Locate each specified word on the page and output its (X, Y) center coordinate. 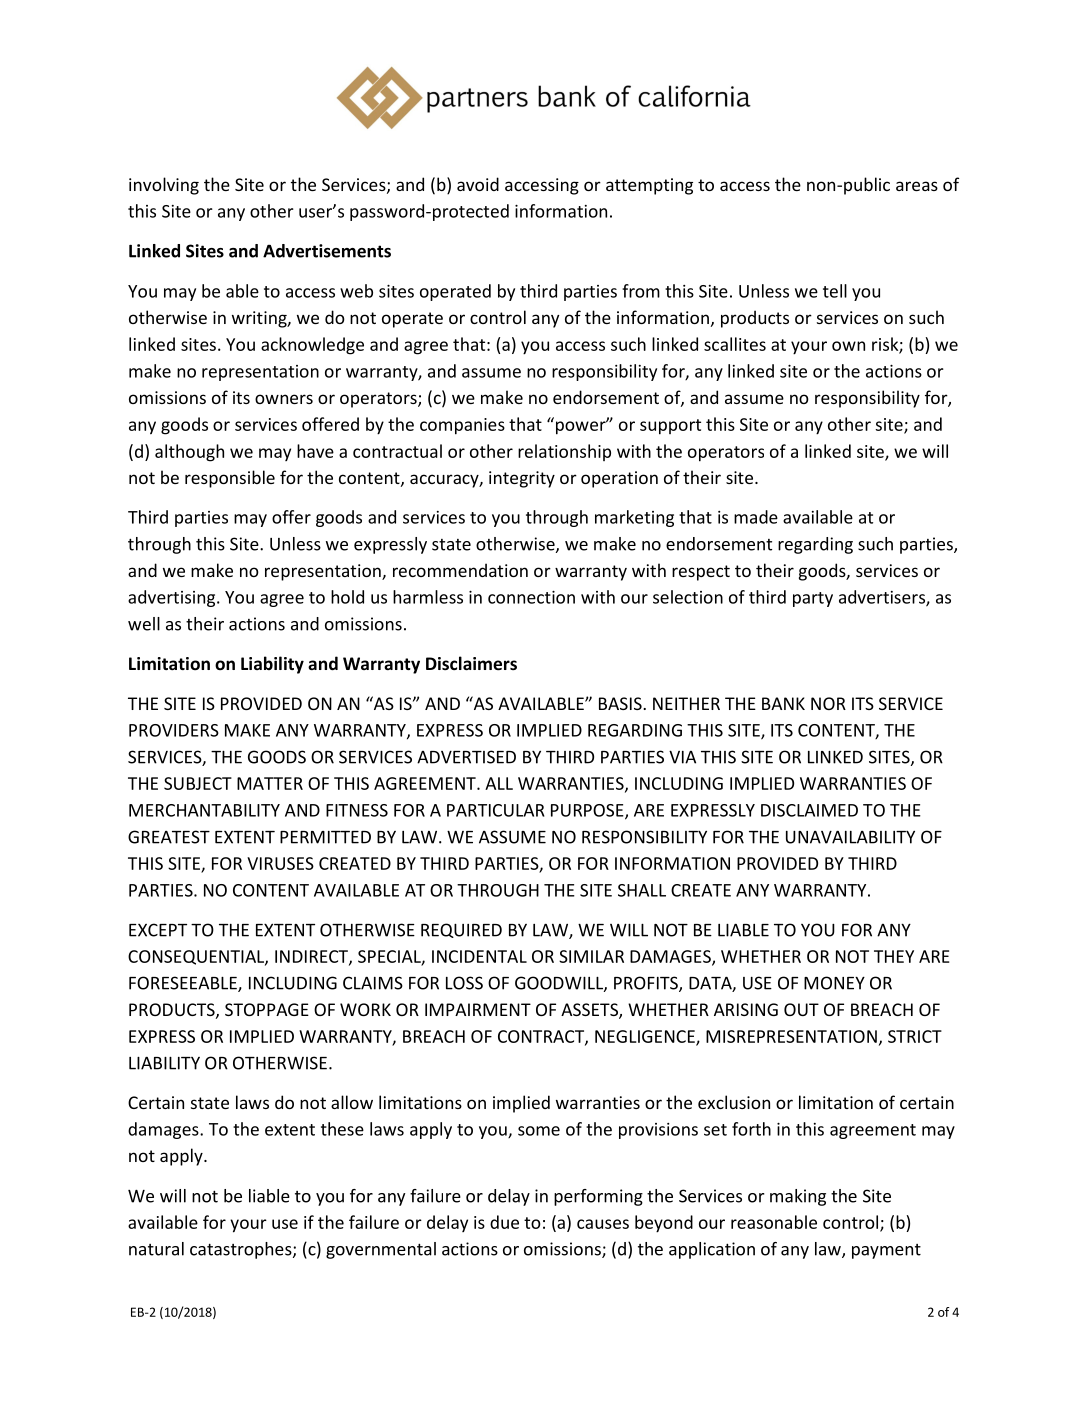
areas (917, 186)
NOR (828, 703)
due (504, 1222)
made (756, 517)
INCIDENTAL (479, 956)
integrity (522, 479)
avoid (478, 184)
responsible (230, 479)
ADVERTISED (466, 757)
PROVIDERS (174, 730)
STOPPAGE (267, 1009)
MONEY (834, 983)
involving (164, 186)
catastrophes (242, 1250)
